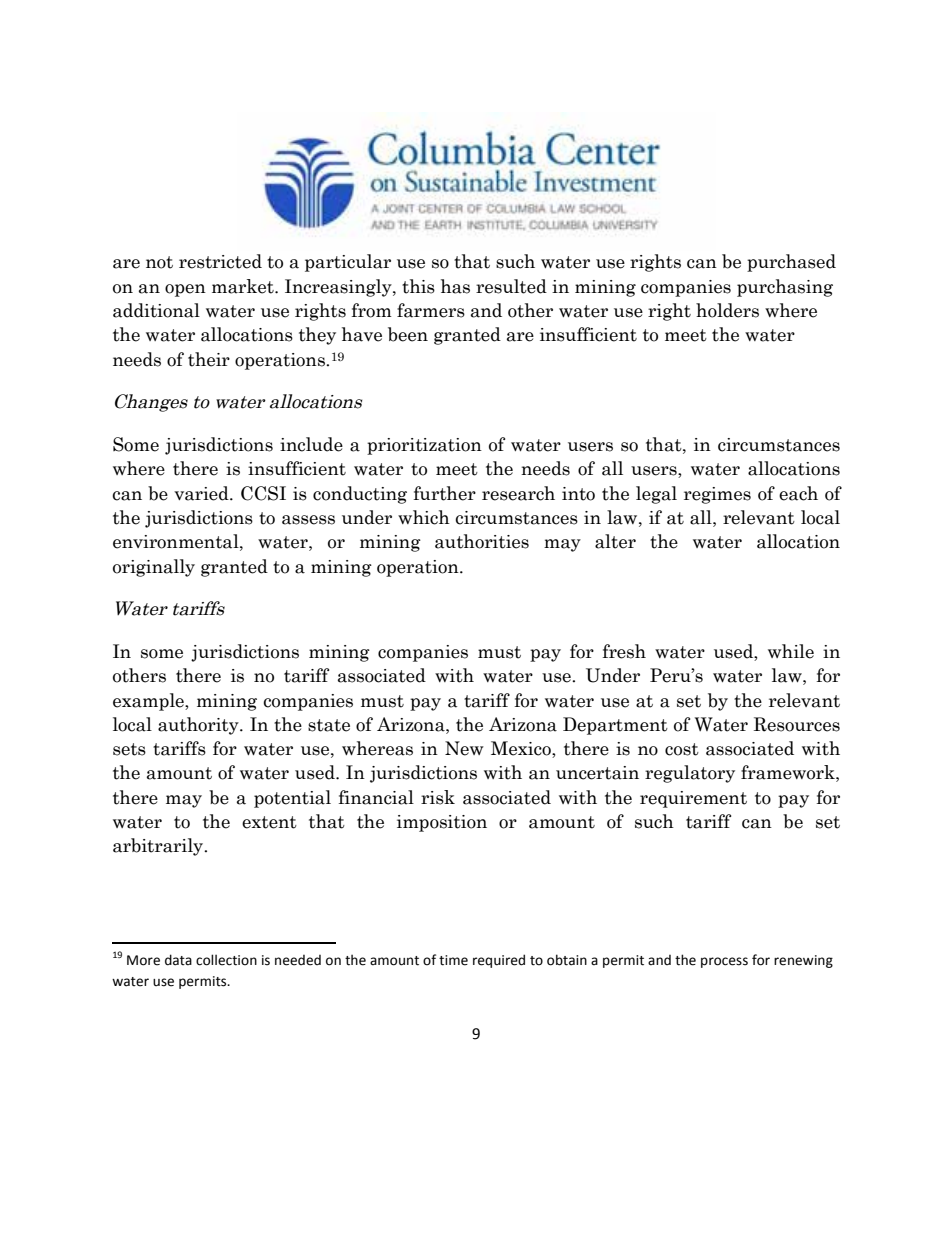 This page has height=1233, width=952. I want to click on open, so click(185, 290).
